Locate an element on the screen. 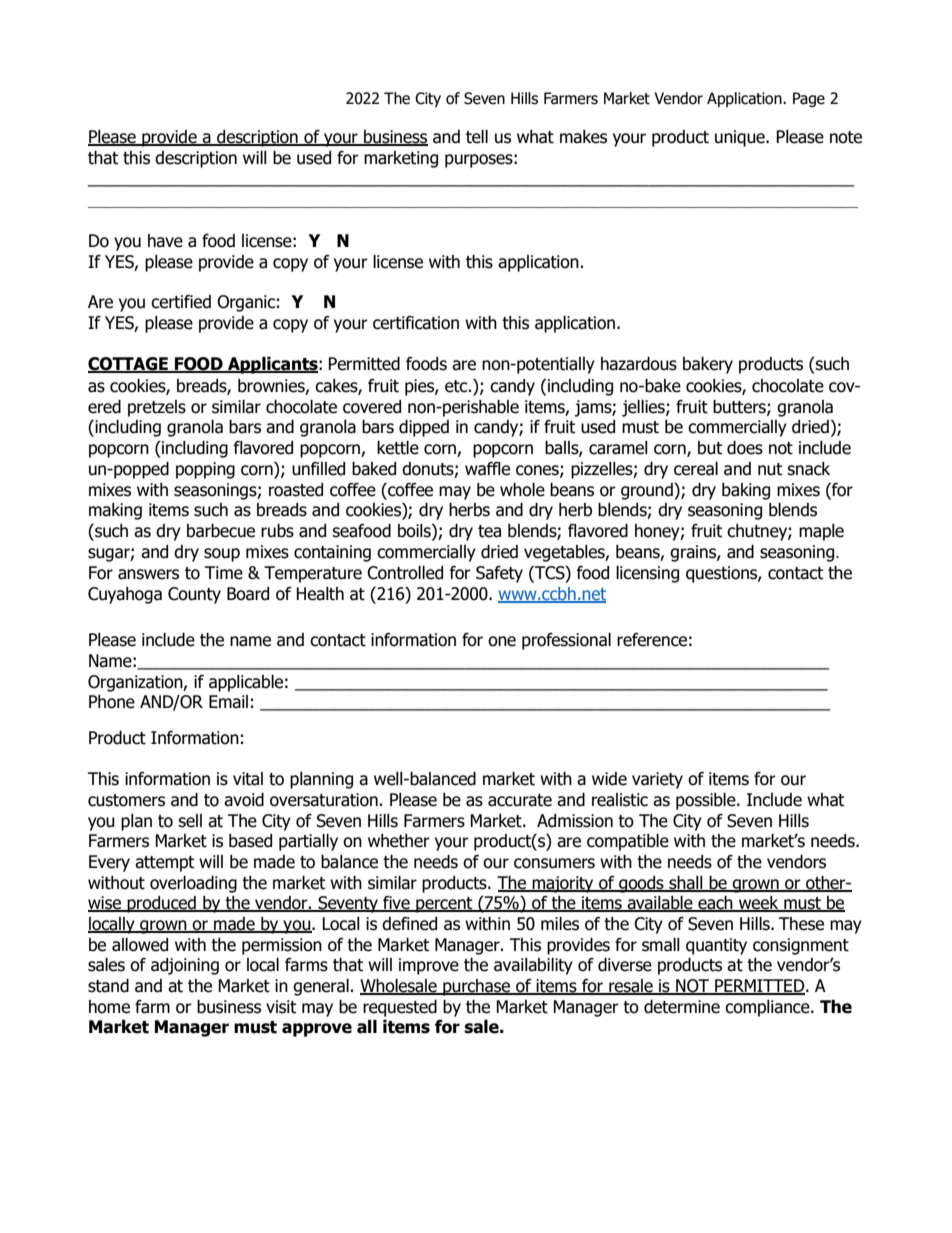 This screenshot has width=952, height=1233. adjoining is located at coordinates (185, 966).
